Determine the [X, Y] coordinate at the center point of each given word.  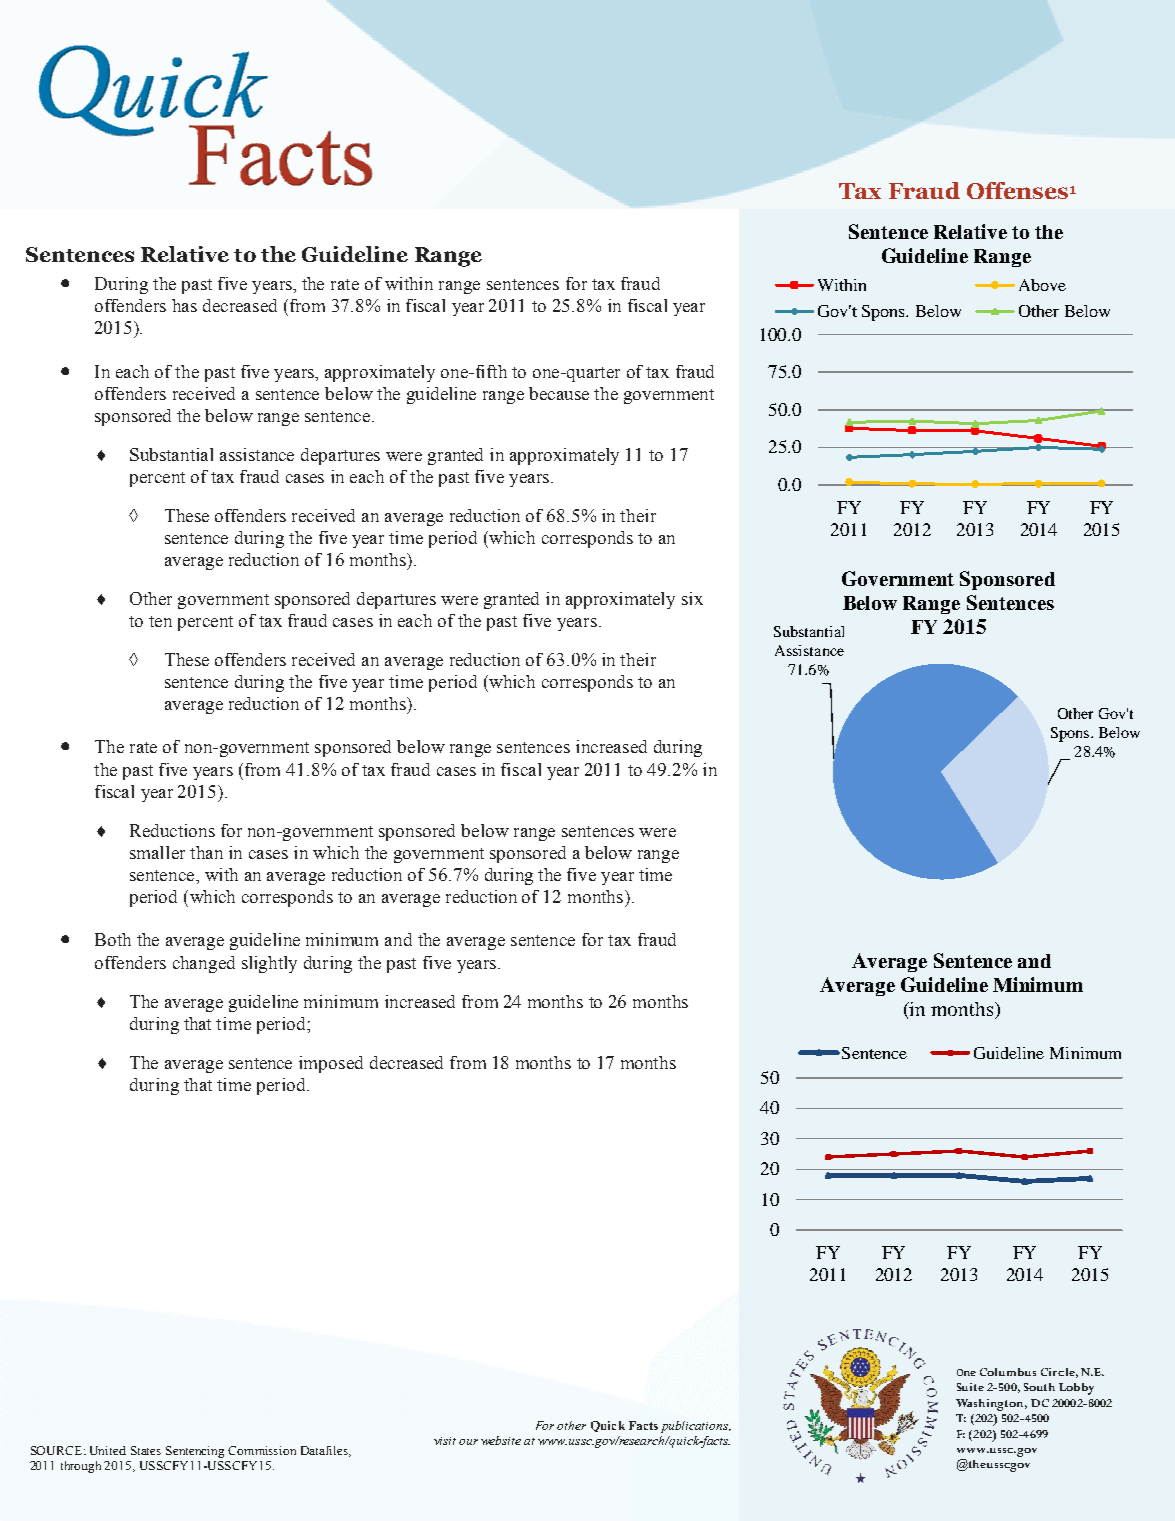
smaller [157, 852]
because [559, 393]
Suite [970, 1387]
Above [1042, 285]
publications [696, 1427]
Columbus [1008, 1372]
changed [204, 964]
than [206, 852]
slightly [269, 964]
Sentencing [195, 1452]
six [692, 598]
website [501, 1440]
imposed [331, 1064]
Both [113, 939]
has [184, 305]
